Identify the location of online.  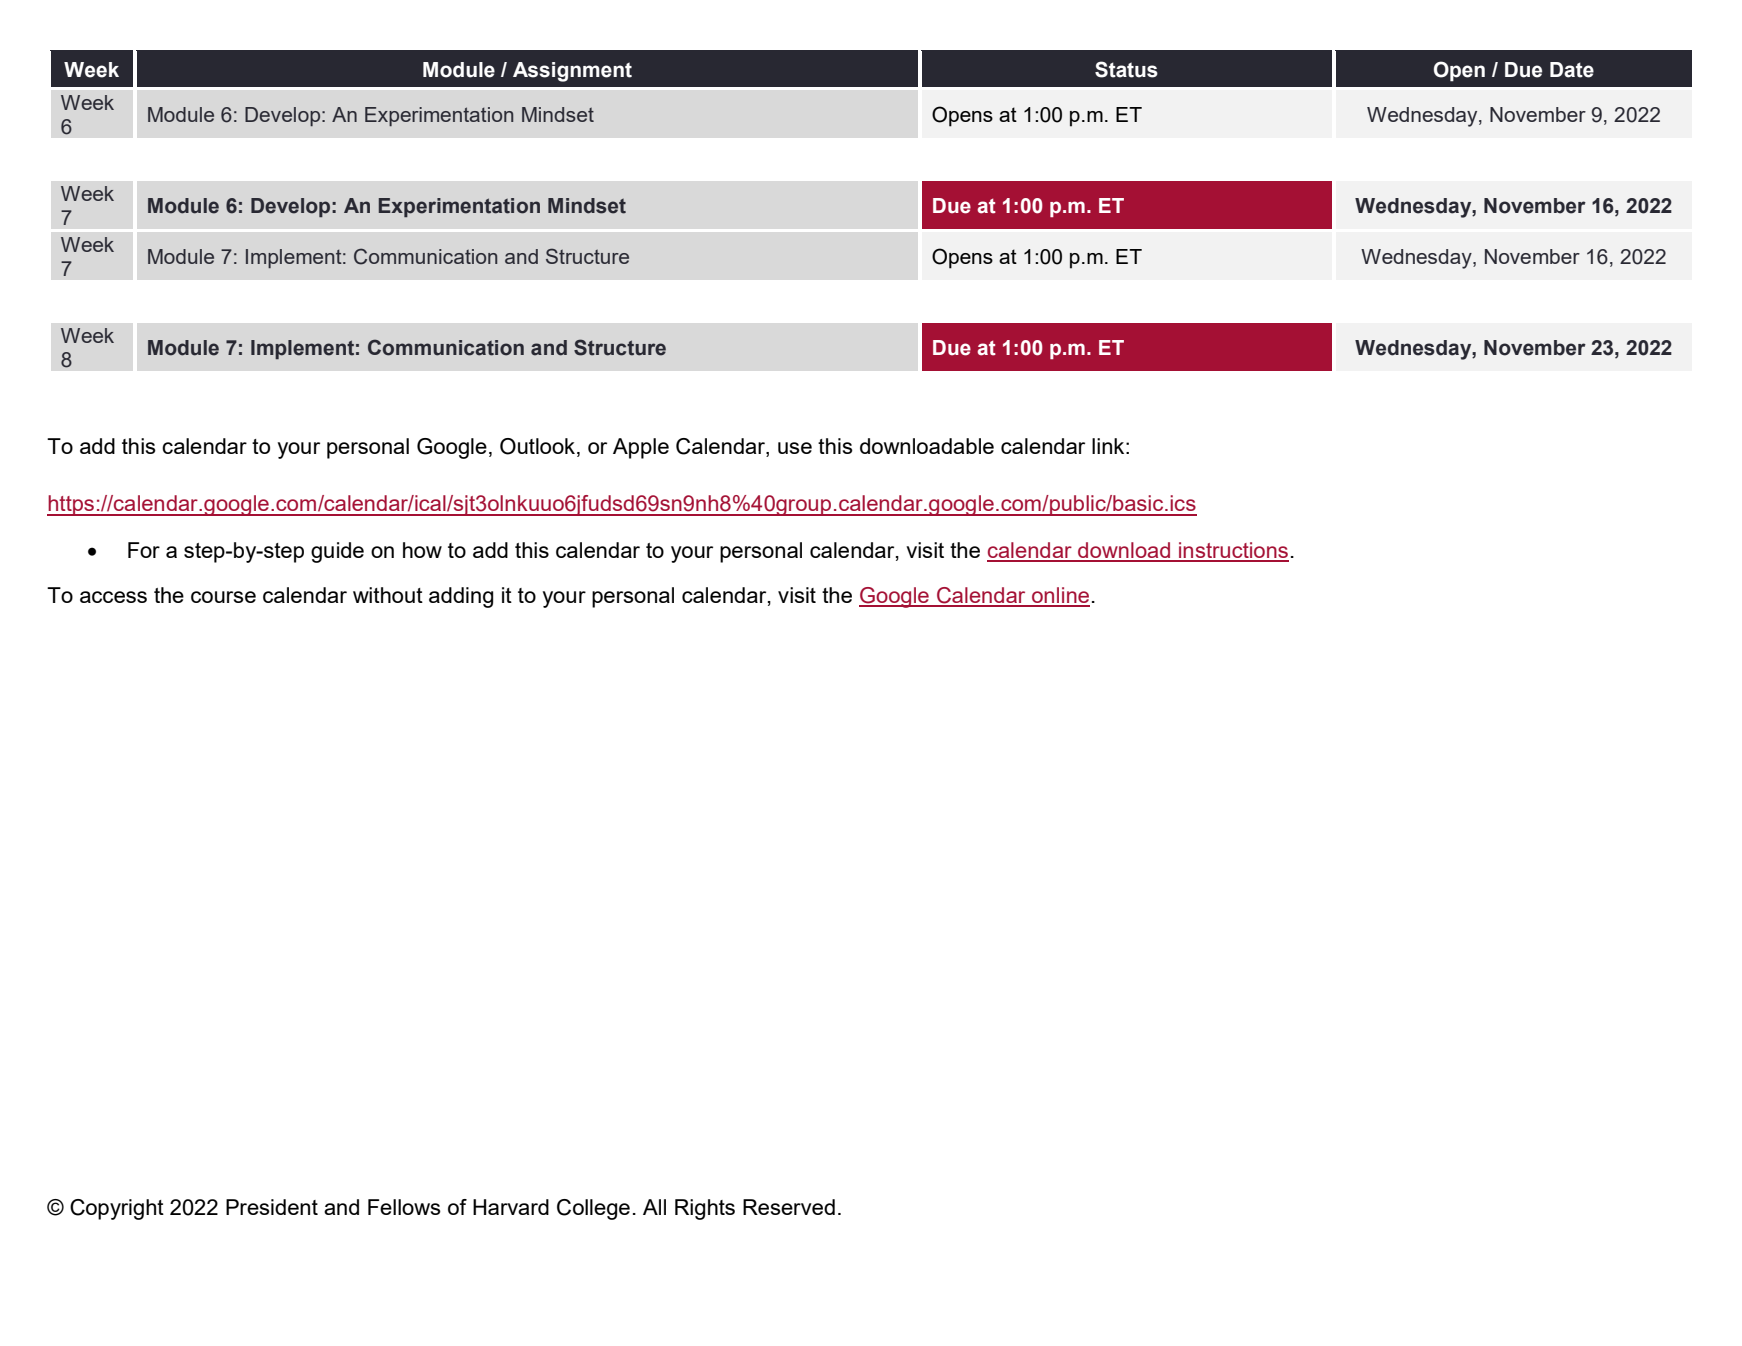
(1060, 596).
